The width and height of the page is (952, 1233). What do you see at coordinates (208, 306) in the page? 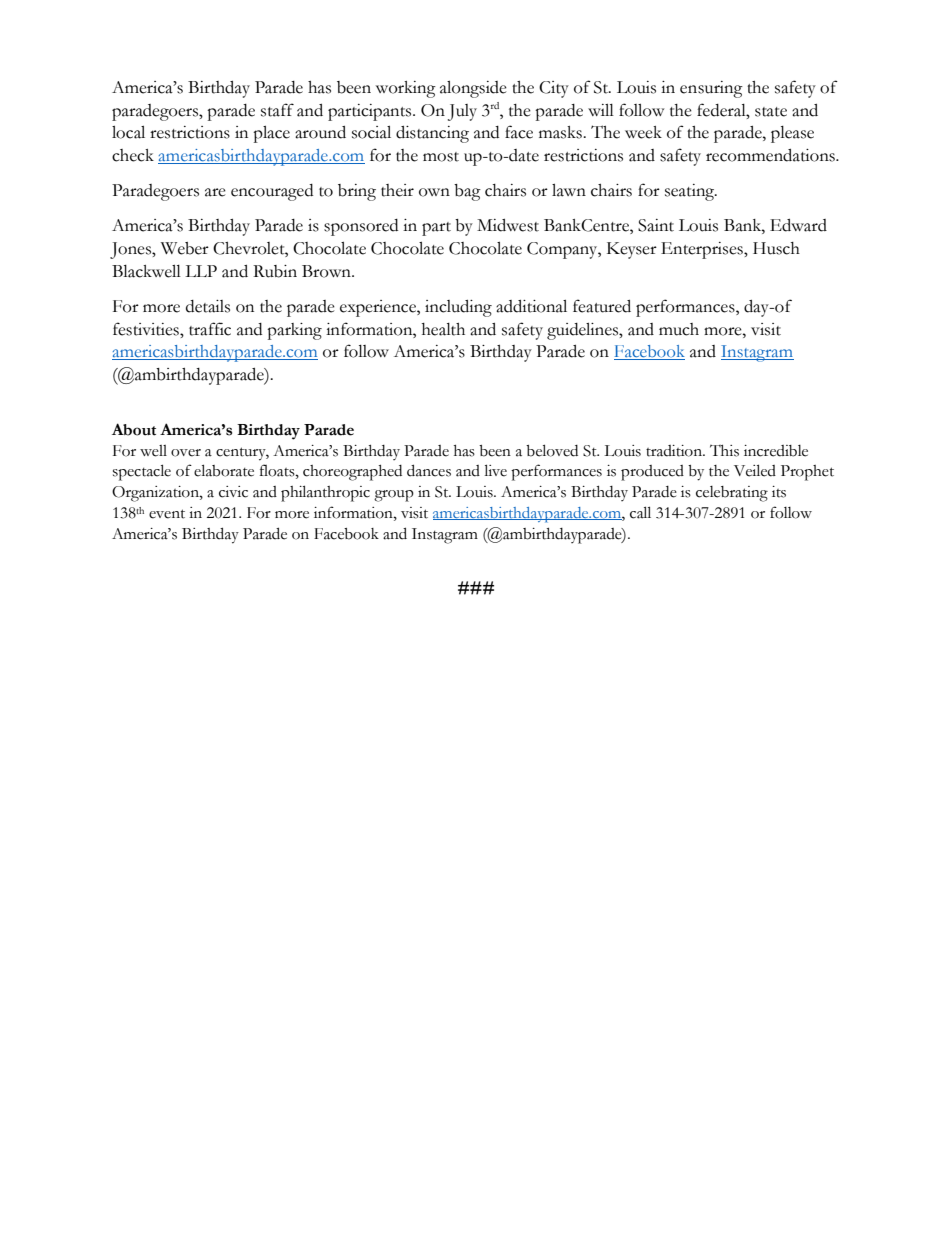
I see `details` at bounding box center [208, 306].
